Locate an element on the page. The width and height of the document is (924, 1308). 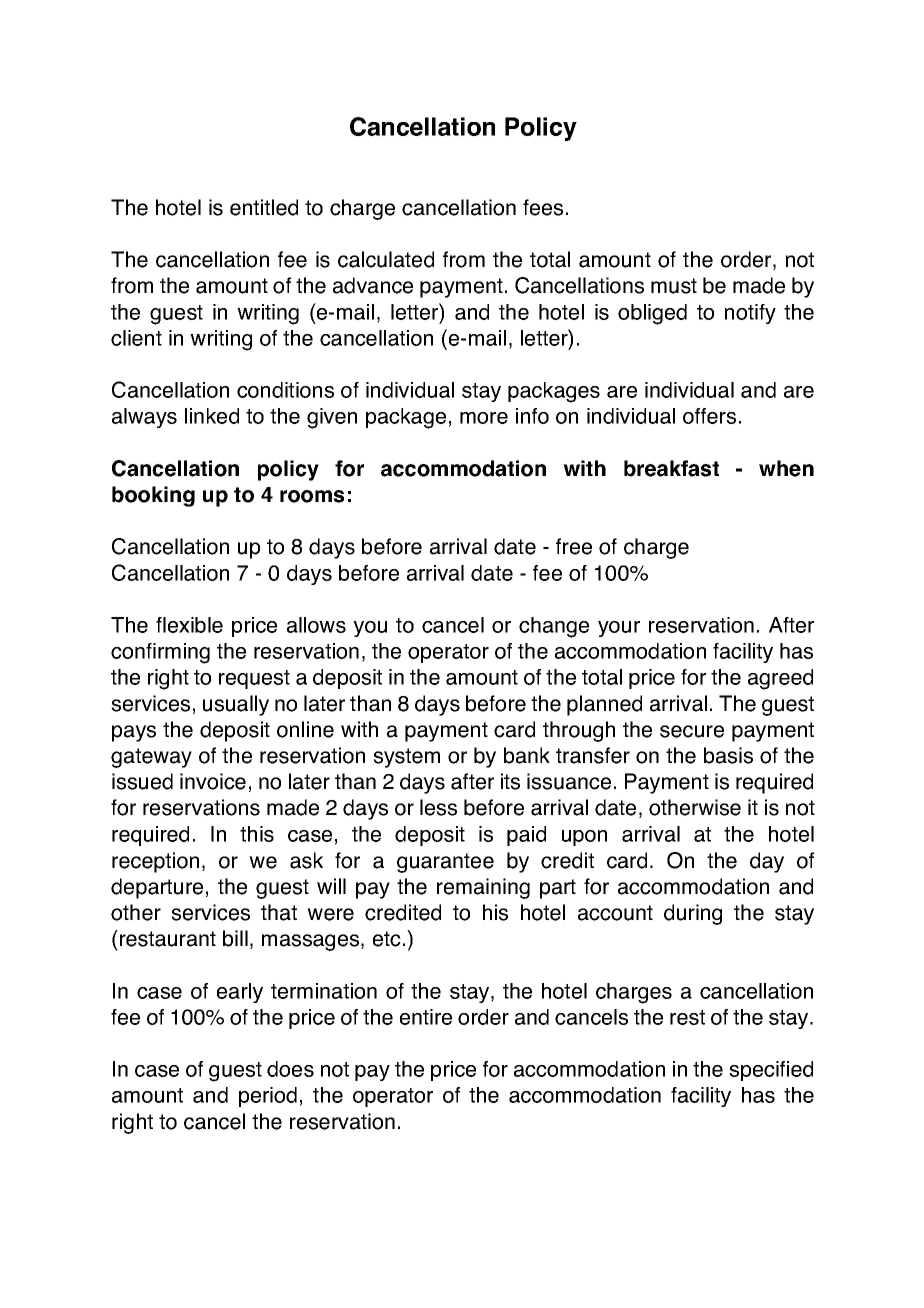
offers is located at coordinates (709, 416).
